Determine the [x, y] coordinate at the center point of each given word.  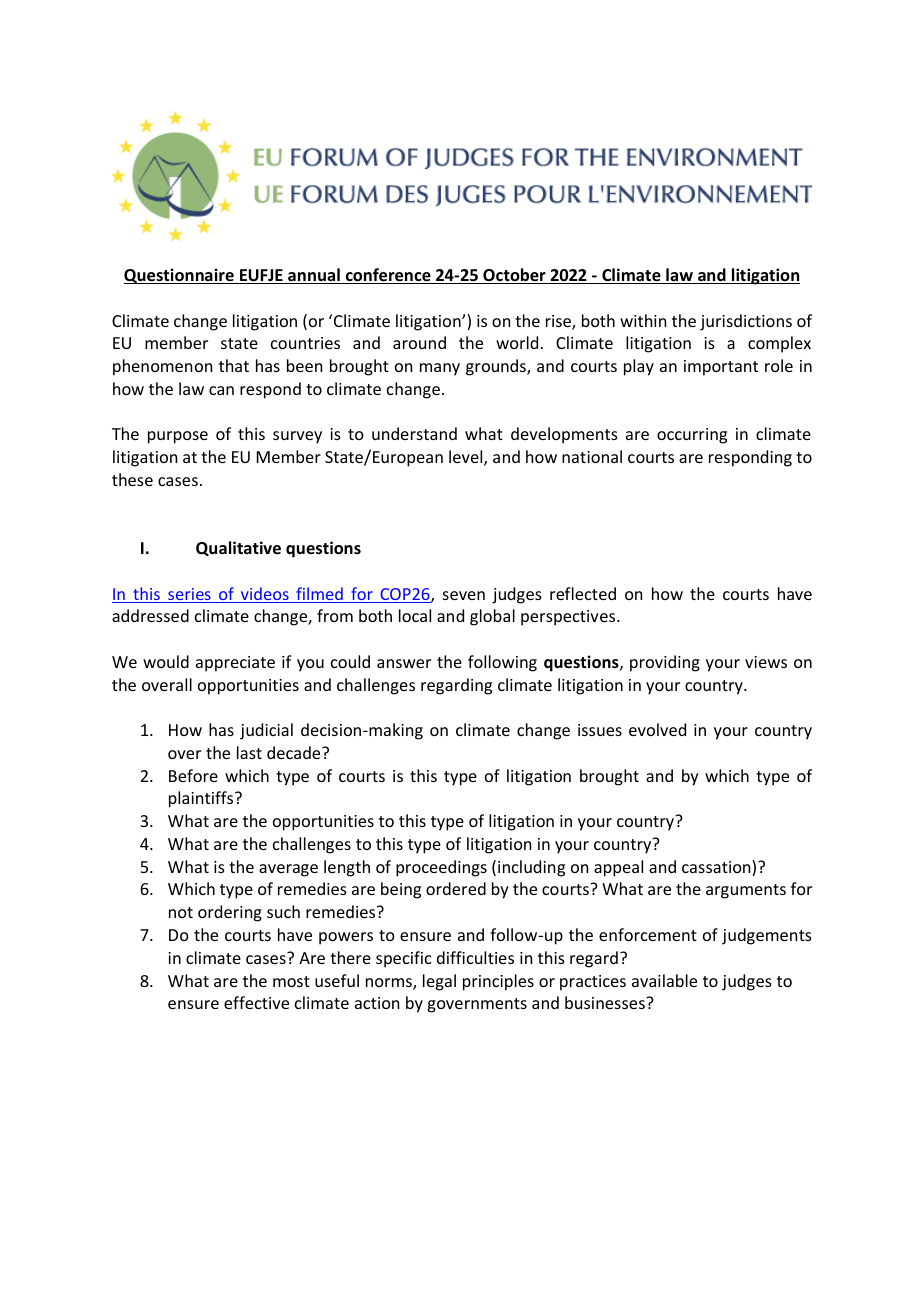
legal [439, 982]
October [514, 276]
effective [256, 1002]
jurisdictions [746, 322]
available [664, 980]
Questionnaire [180, 276]
